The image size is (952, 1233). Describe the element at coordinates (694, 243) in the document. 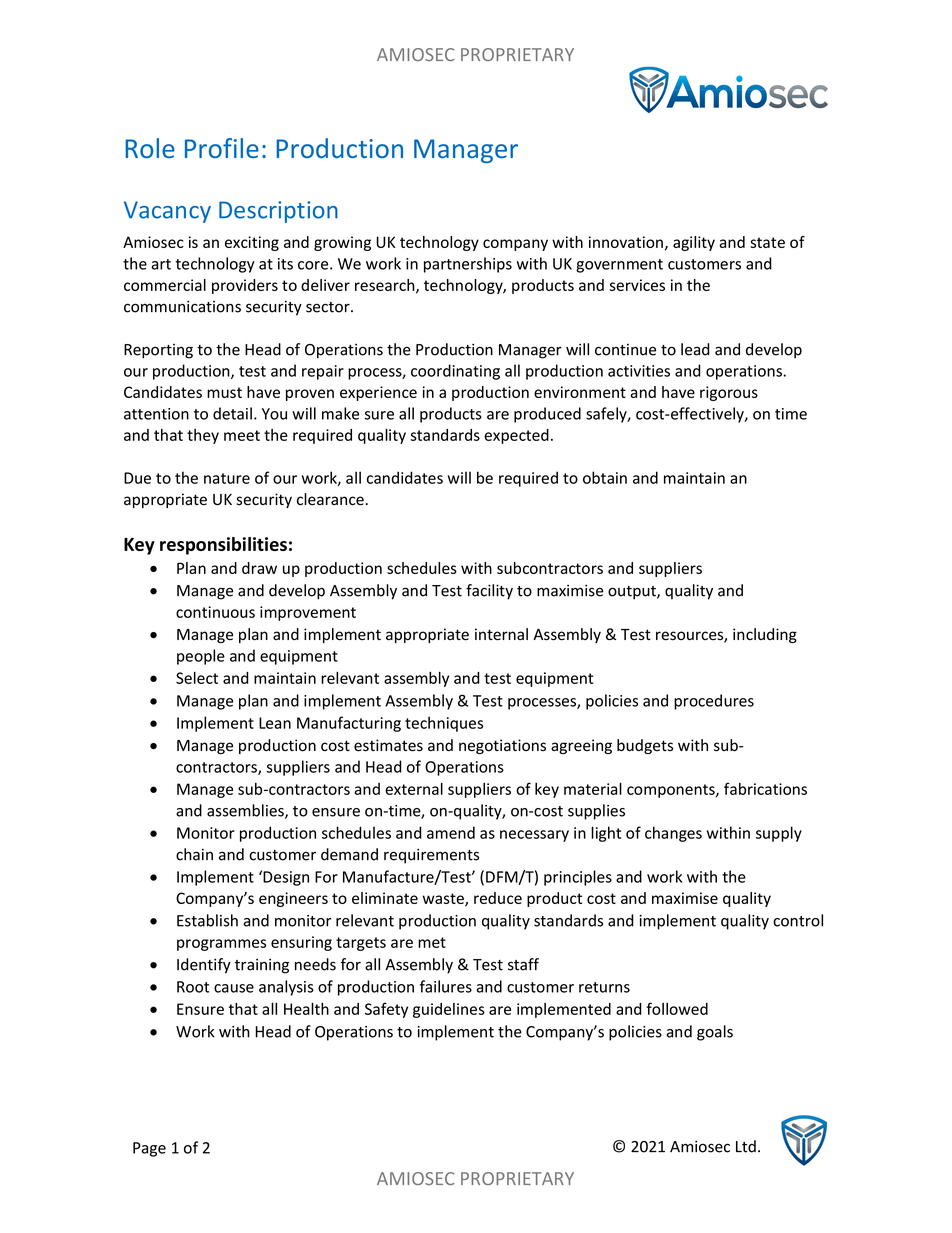

I see `agility` at that location.
